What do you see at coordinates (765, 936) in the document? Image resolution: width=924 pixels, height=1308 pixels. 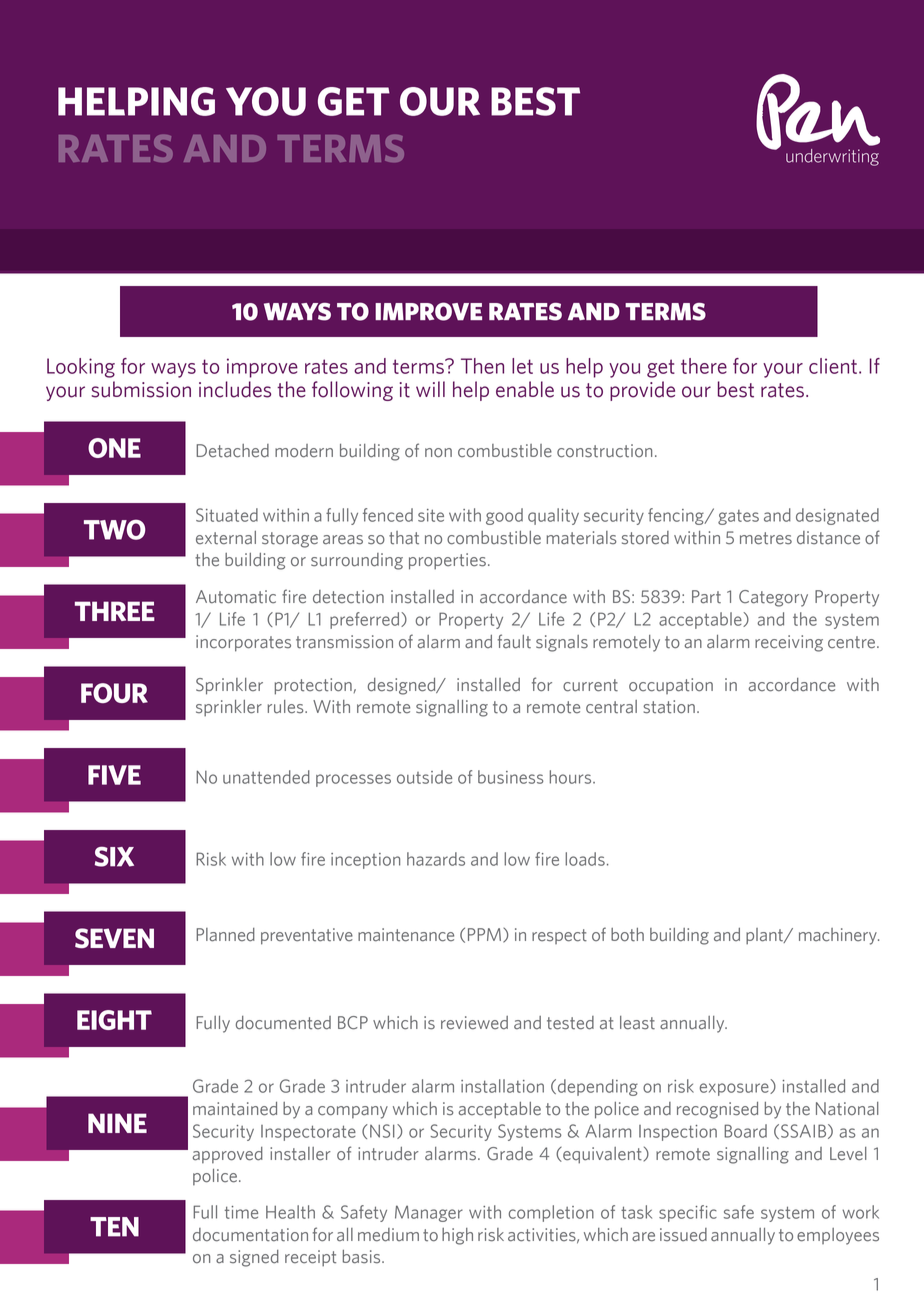 I see `plant` at bounding box center [765, 936].
